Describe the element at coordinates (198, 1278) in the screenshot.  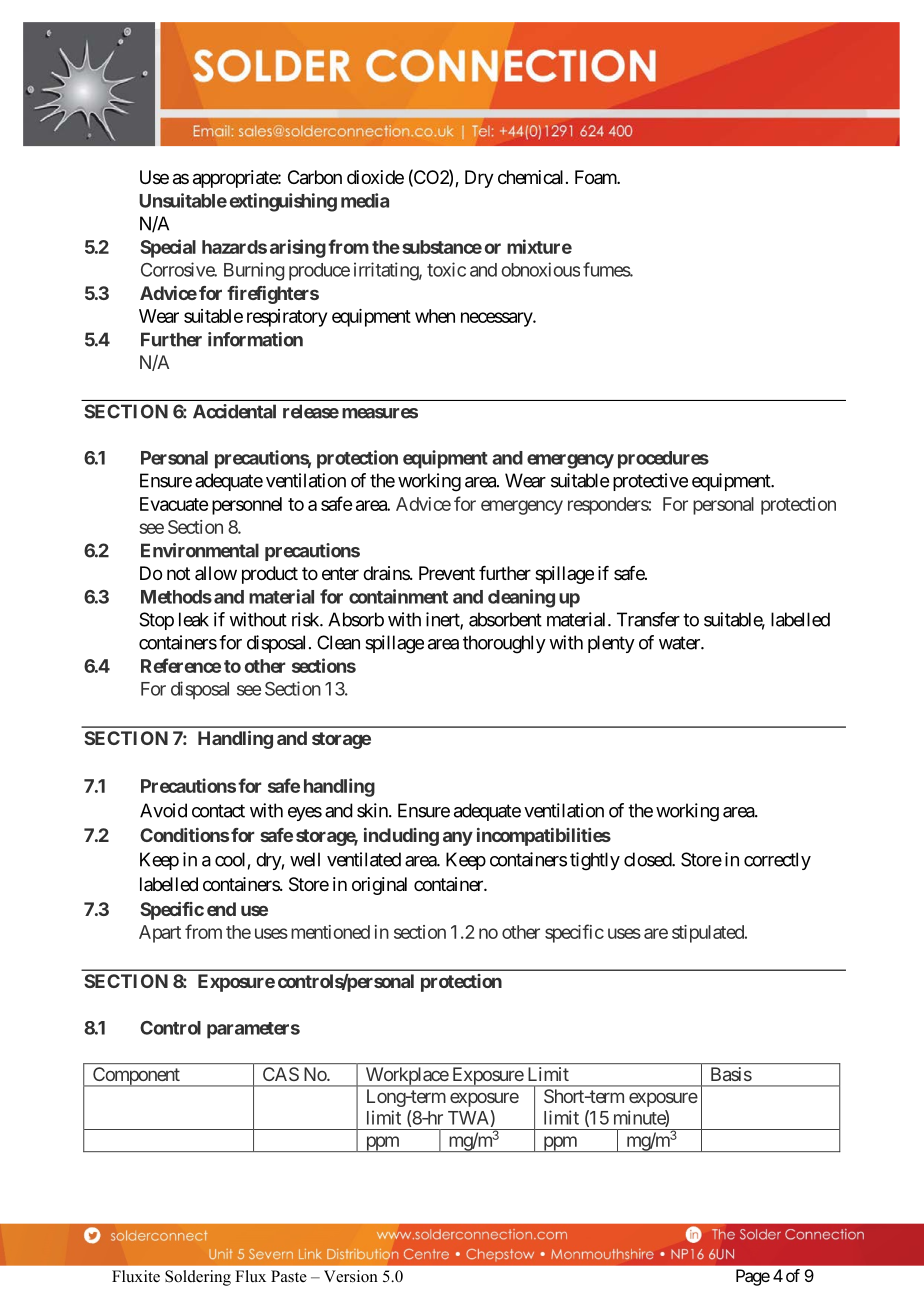
I see `Soldering` at that location.
